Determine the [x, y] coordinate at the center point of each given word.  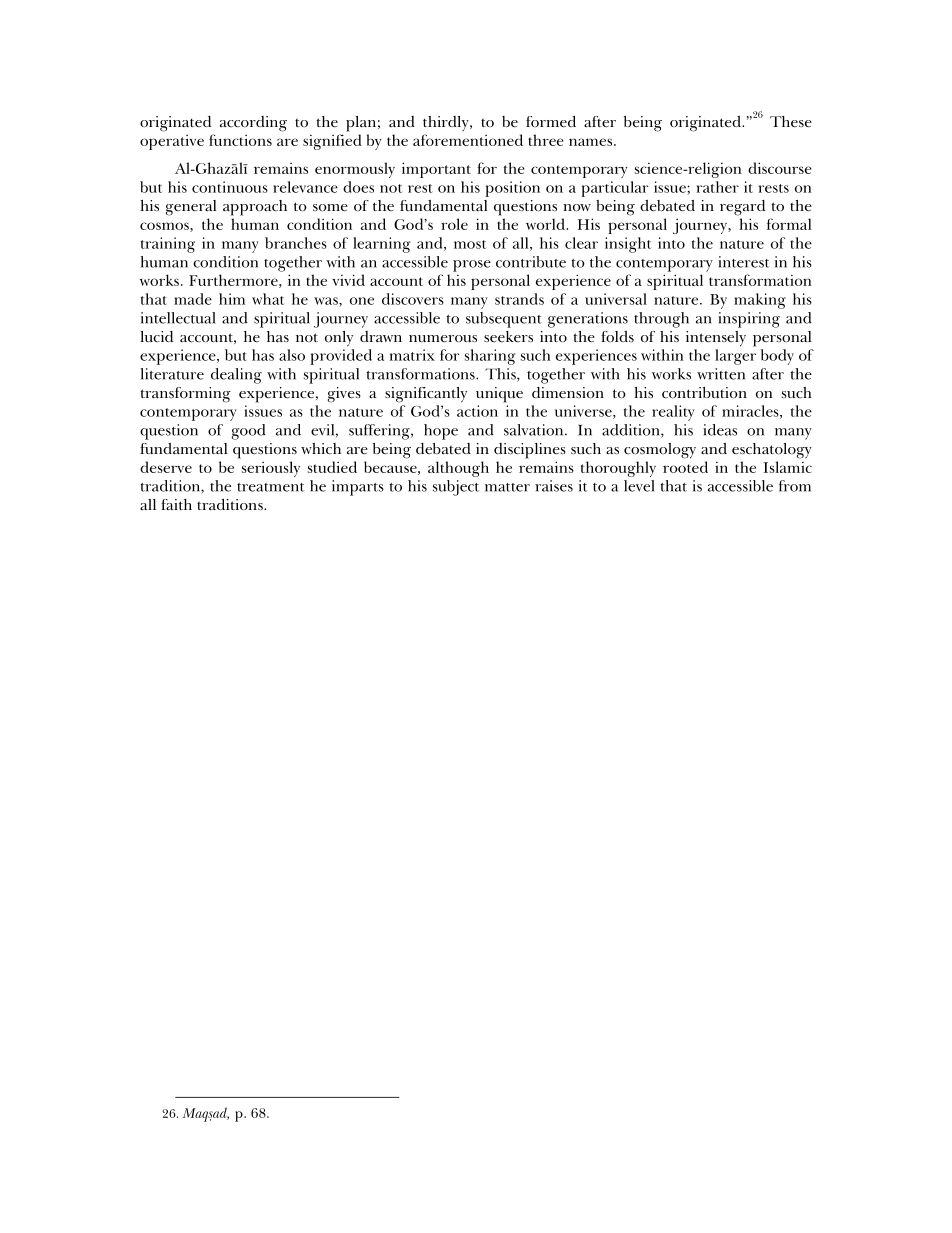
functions [240, 140]
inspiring [749, 320]
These [791, 122]
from [795, 486]
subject [456, 488]
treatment [270, 487]
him [232, 299]
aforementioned [468, 140]
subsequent [504, 320]
